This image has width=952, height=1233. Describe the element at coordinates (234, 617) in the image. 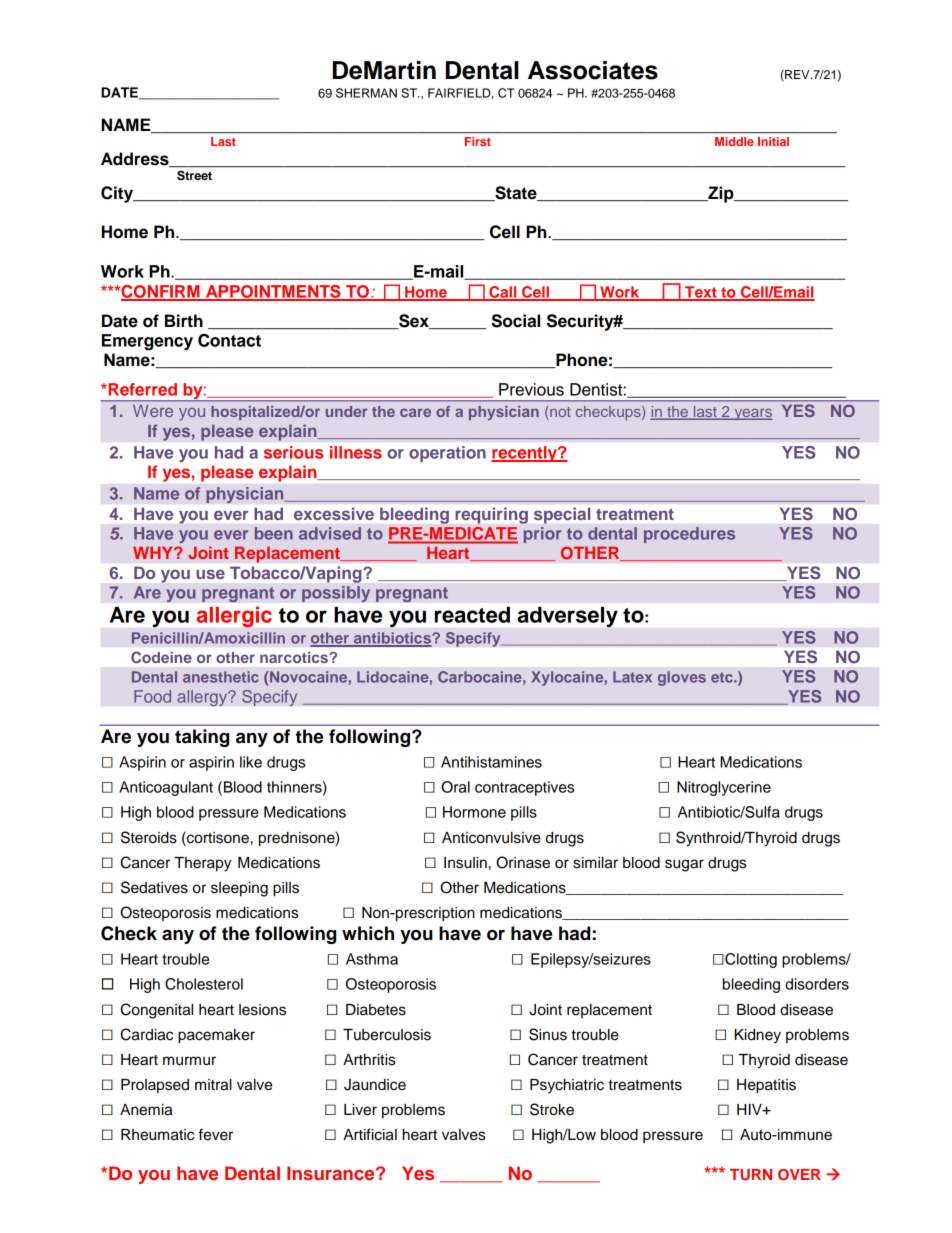

I see `allergic` at that location.
